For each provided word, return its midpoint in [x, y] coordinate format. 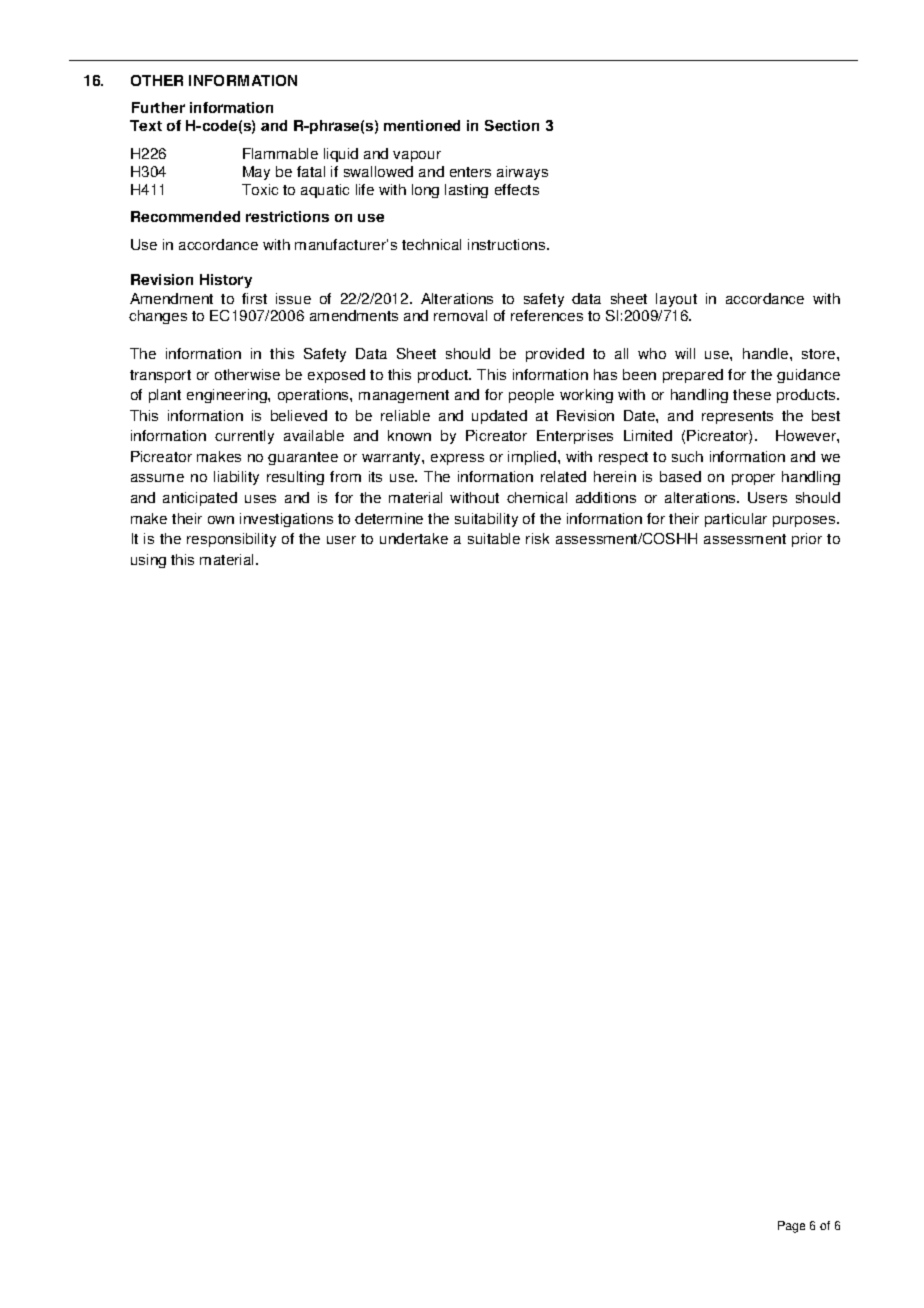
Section [512, 125]
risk [537, 538]
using [148, 561]
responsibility [231, 540]
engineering [228, 396]
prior [807, 540]
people [531, 396]
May [256, 173]
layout [676, 300]
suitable [494, 538]
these [752, 394]
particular [736, 520]
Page [791, 1227]
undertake [414, 538]
